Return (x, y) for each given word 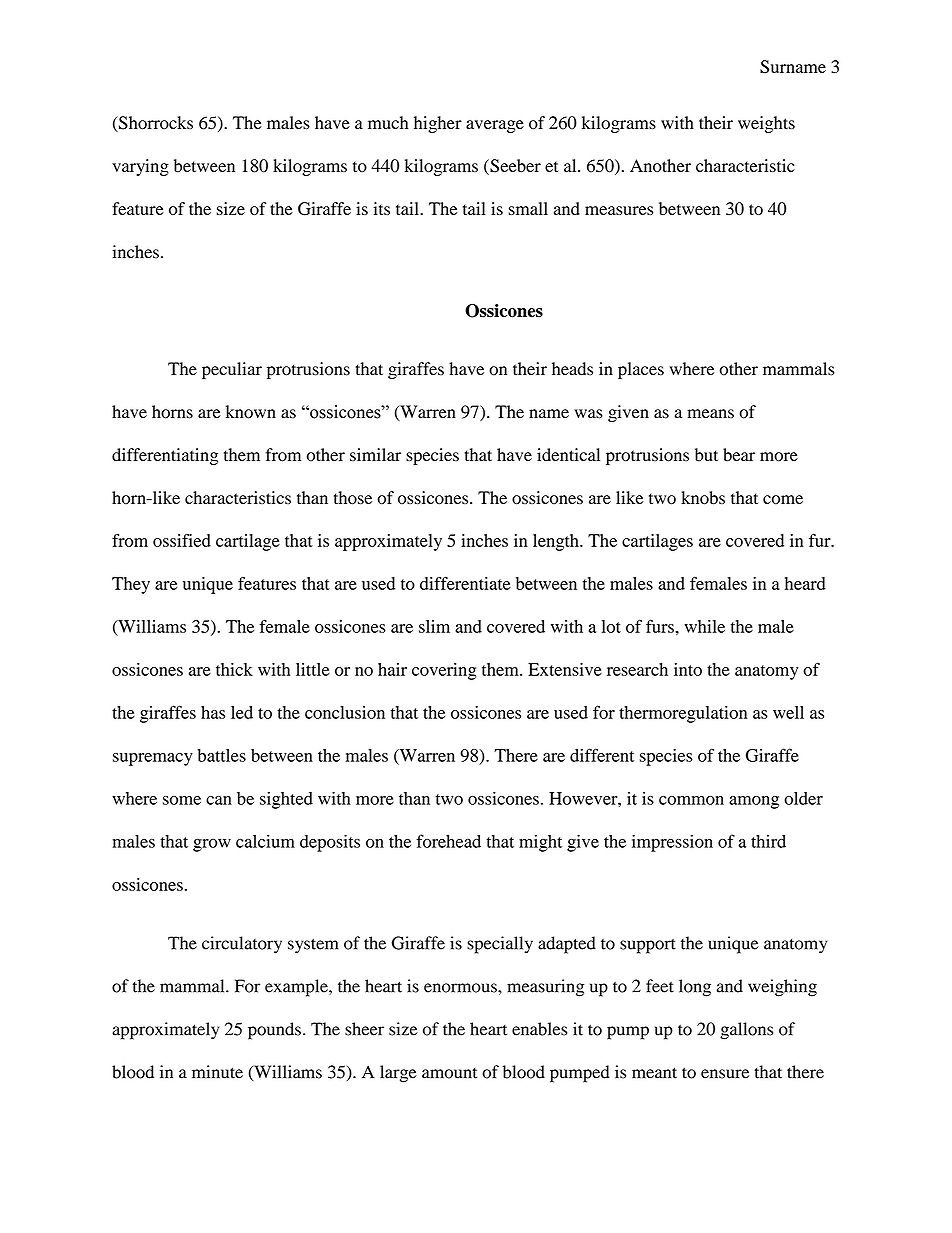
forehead (448, 841)
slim (434, 626)
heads (572, 369)
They (131, 585)
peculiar (232, 370)
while (704, 626)
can (219, 800)
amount (449, 1073)
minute (217, 1072)
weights (766, 124)
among (754, 802)
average (495, 126)
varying (140, 167)
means (710, 414)
